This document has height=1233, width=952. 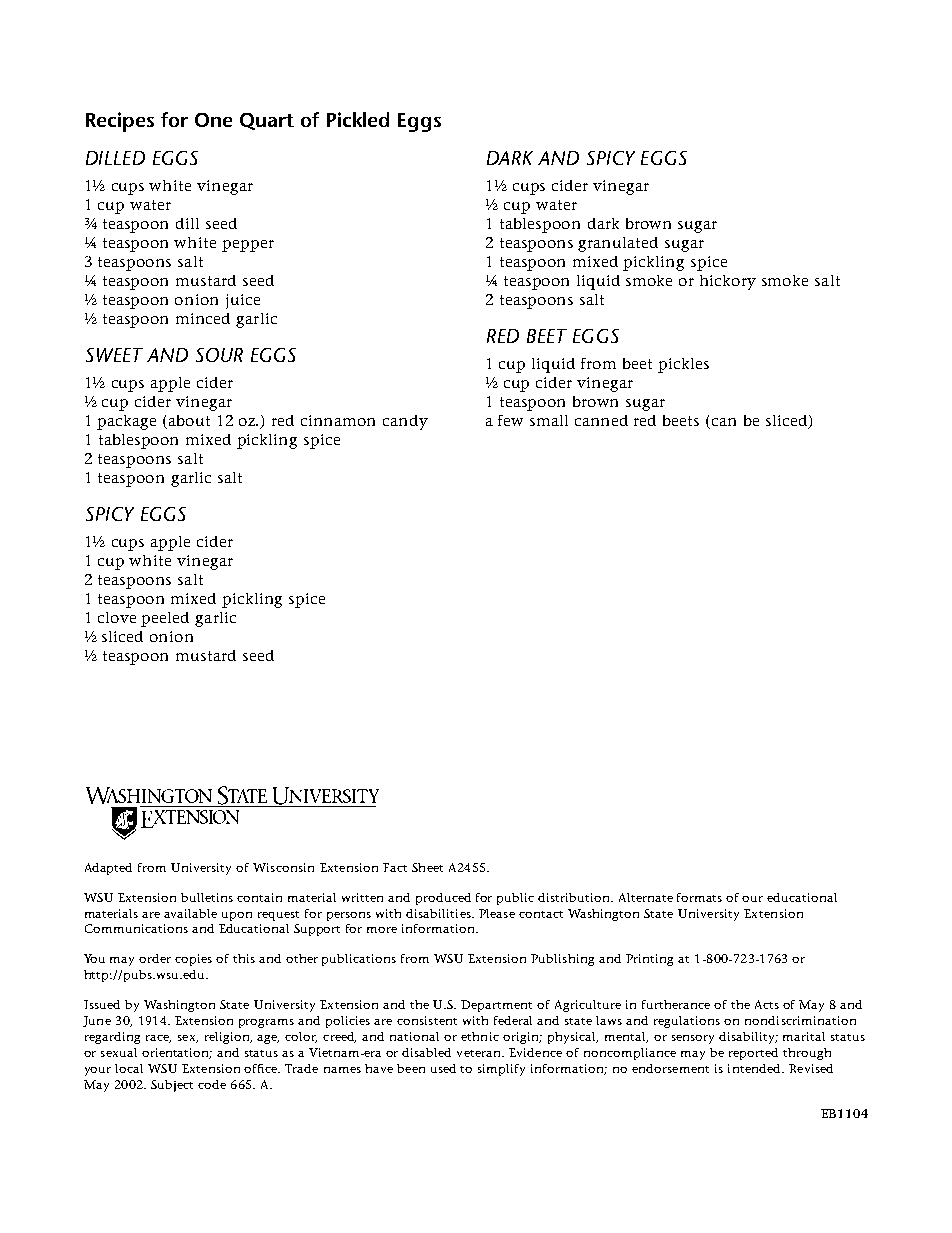 What do you see at coordinates (177, 1053) in the document?
I see `orientation` at bounding box center [177, 1053].
